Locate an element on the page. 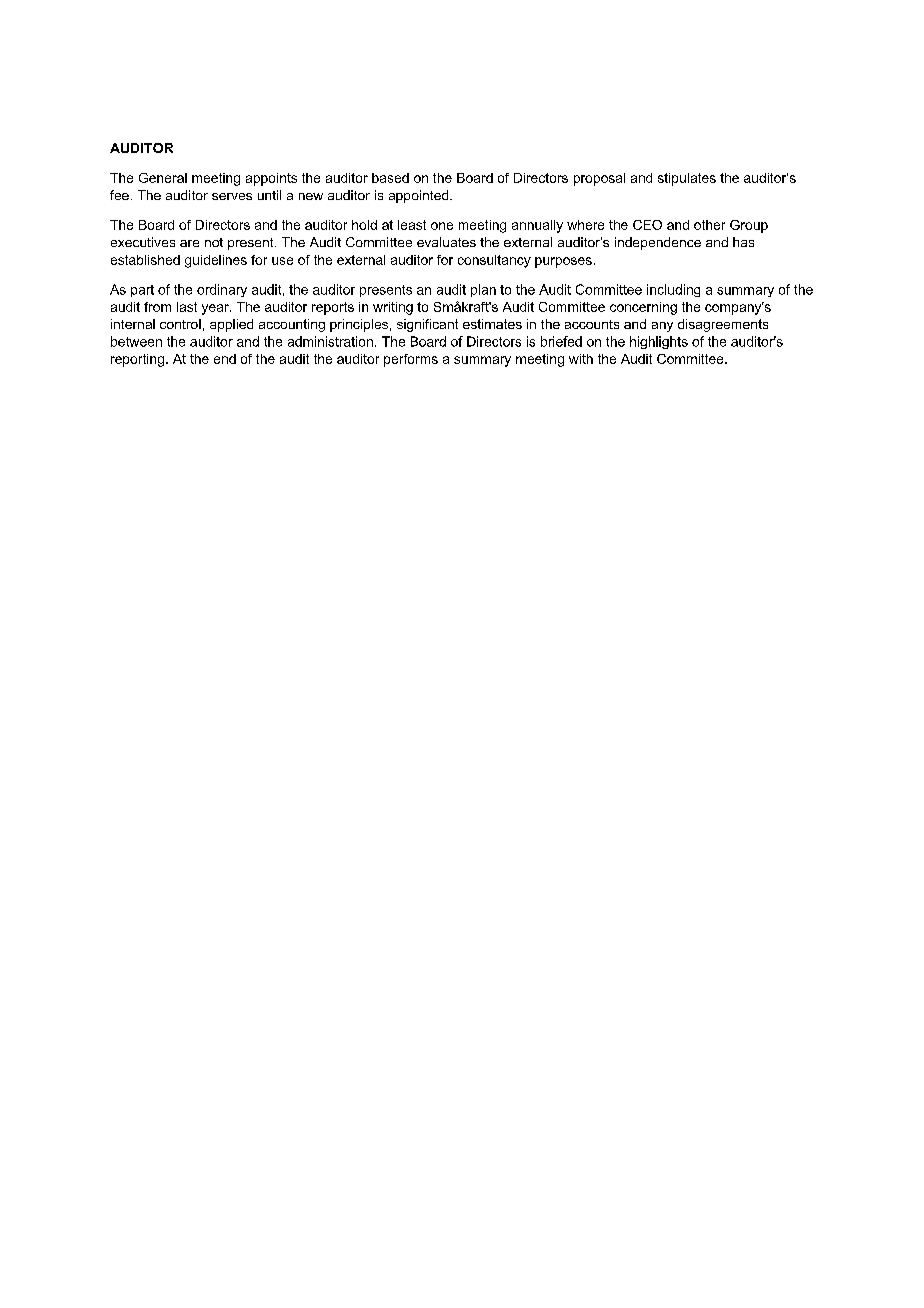 The image size is (924, 1308). year is located at coordinates (216, 309).
